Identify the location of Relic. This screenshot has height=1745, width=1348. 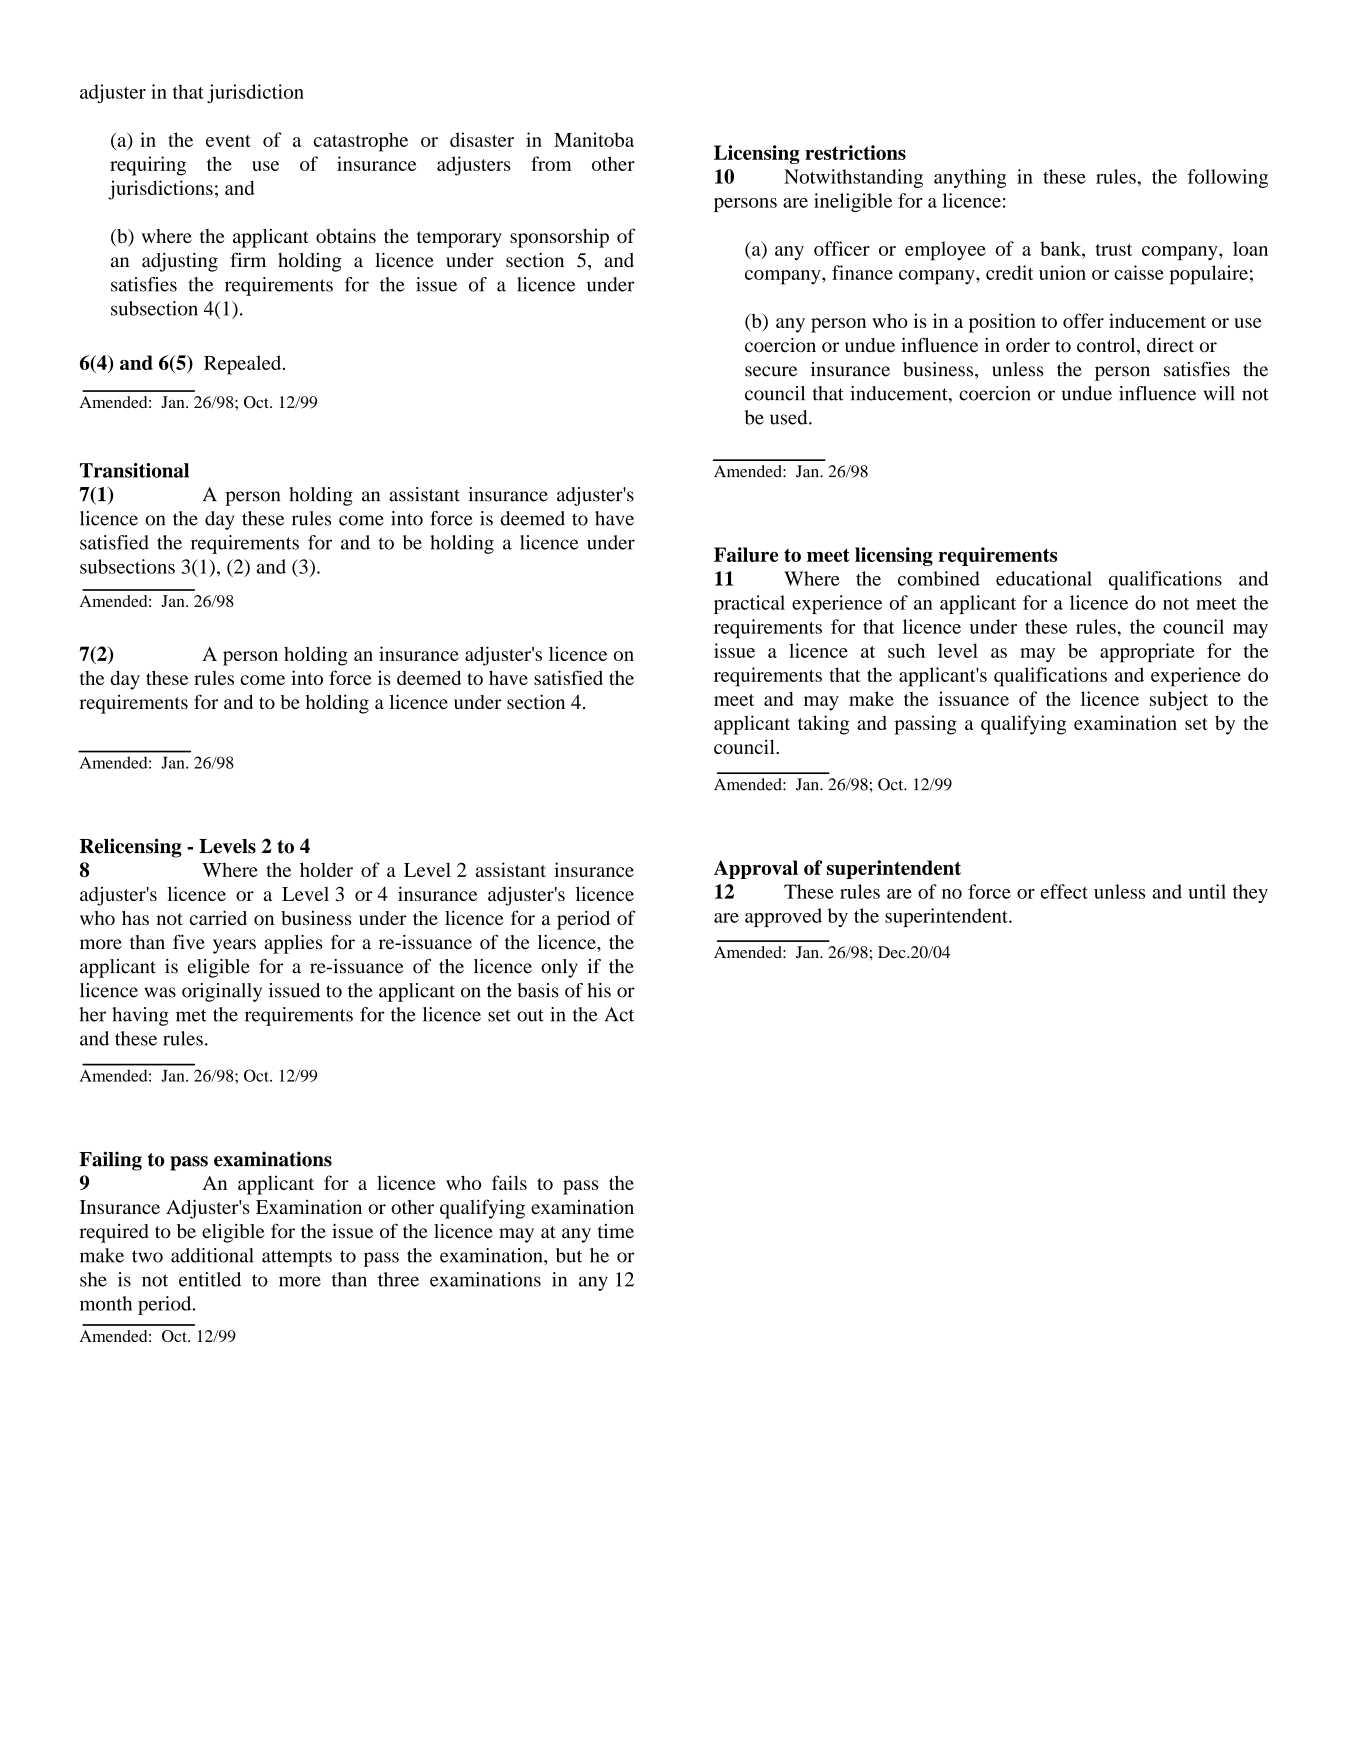
(102, 846).
